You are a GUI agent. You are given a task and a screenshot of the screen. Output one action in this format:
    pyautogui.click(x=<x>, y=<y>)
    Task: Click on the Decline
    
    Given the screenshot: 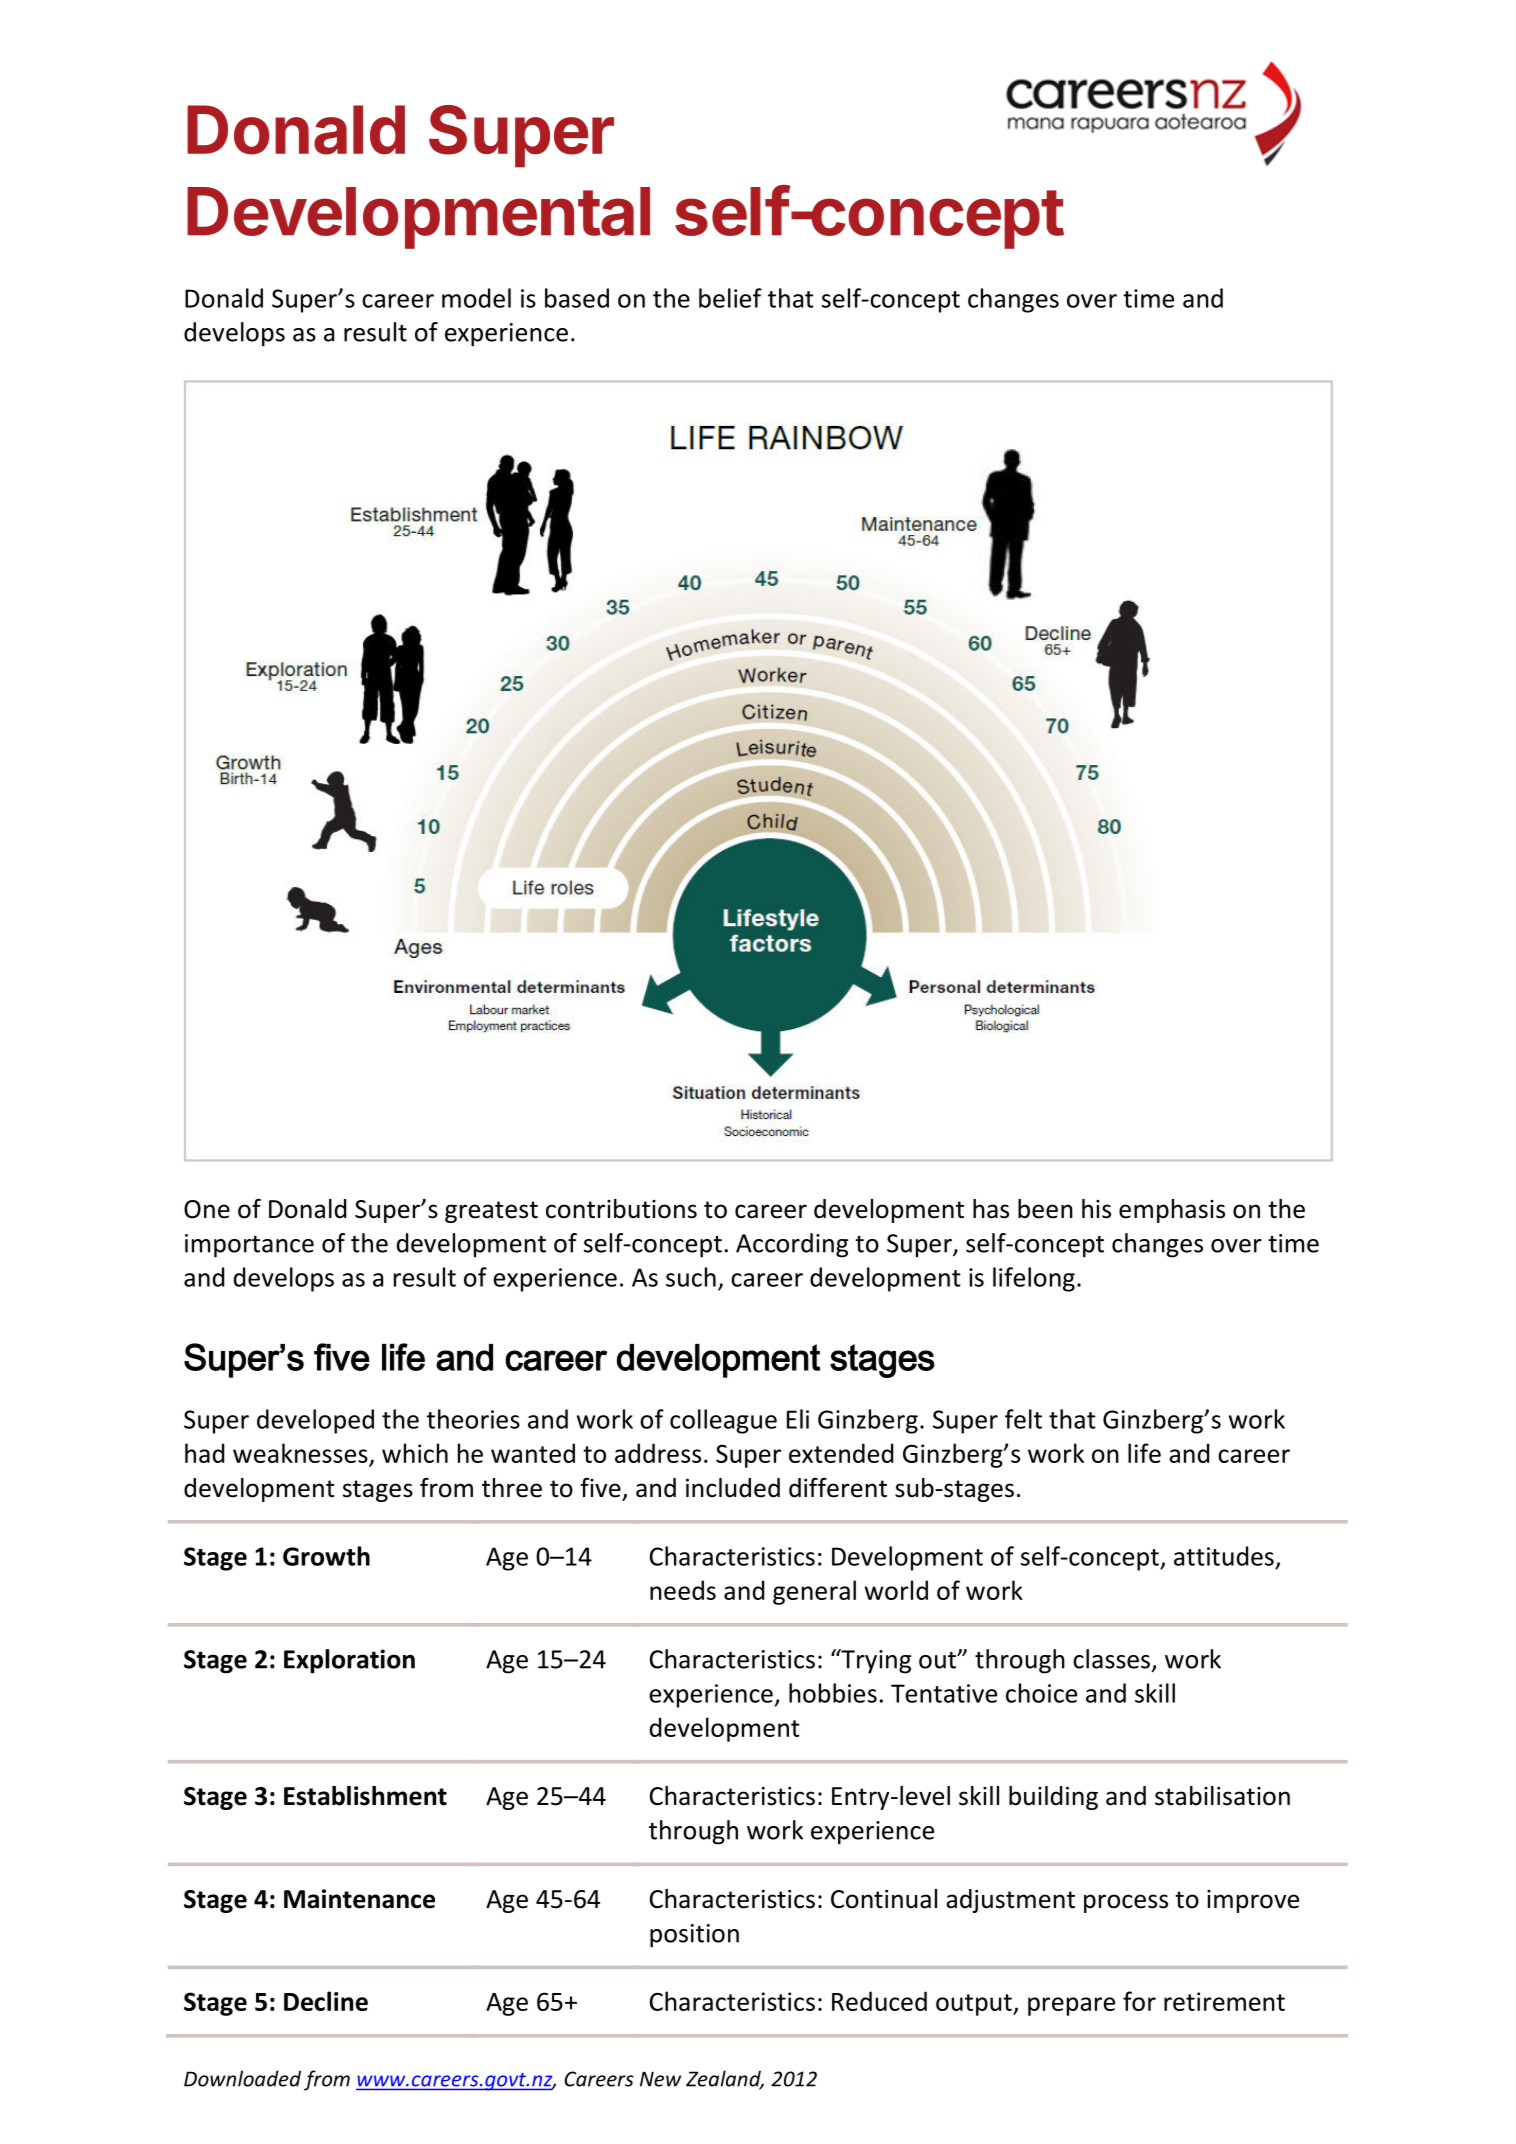 What is the action you would take?
    pyautogui.click(x=326, y=2001)
